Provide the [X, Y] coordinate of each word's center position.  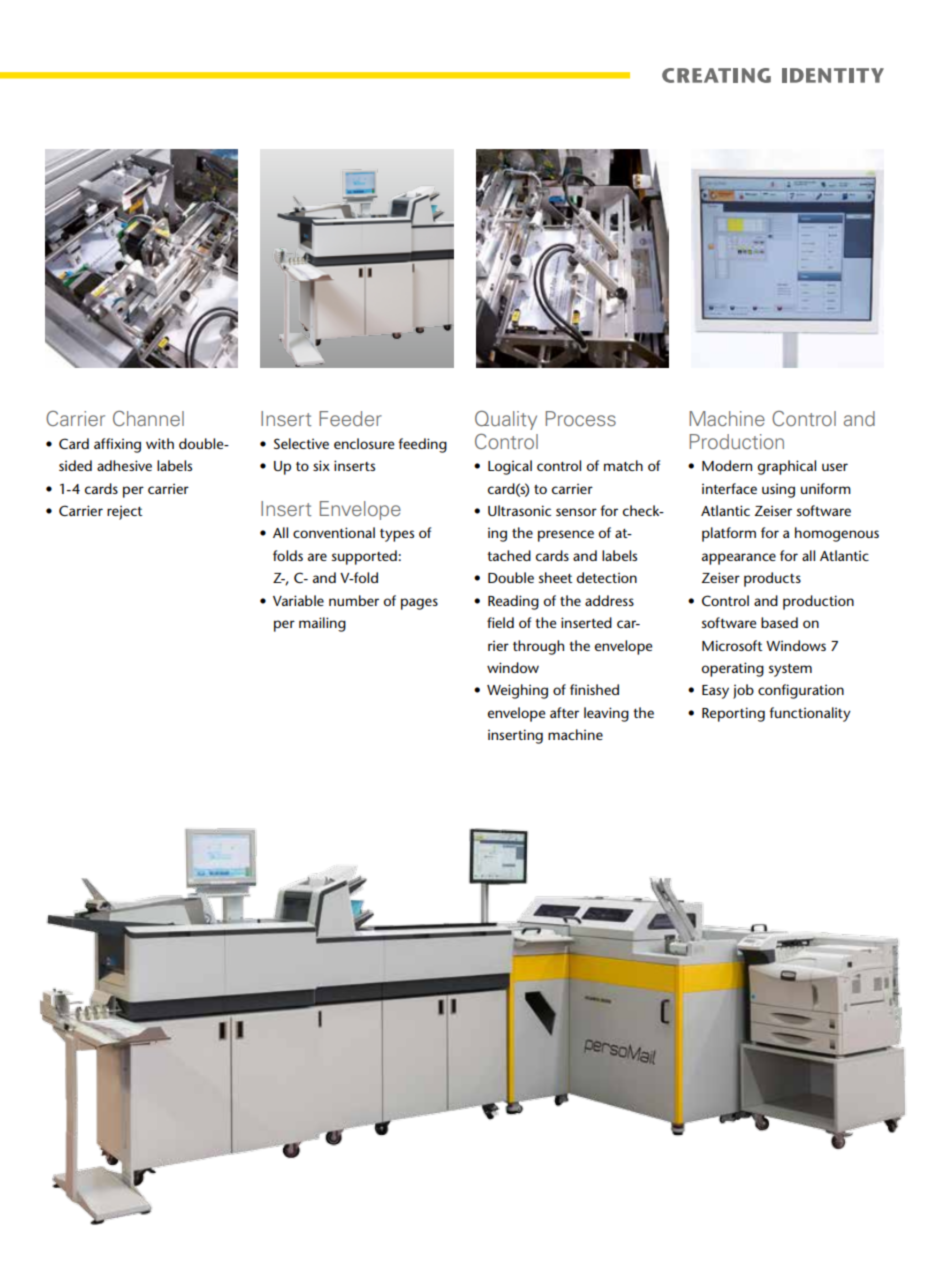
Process [581, 418]
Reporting [733, 714]
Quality [506, 420]
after [564, 712]
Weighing [517, 691]
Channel [148, 418]
